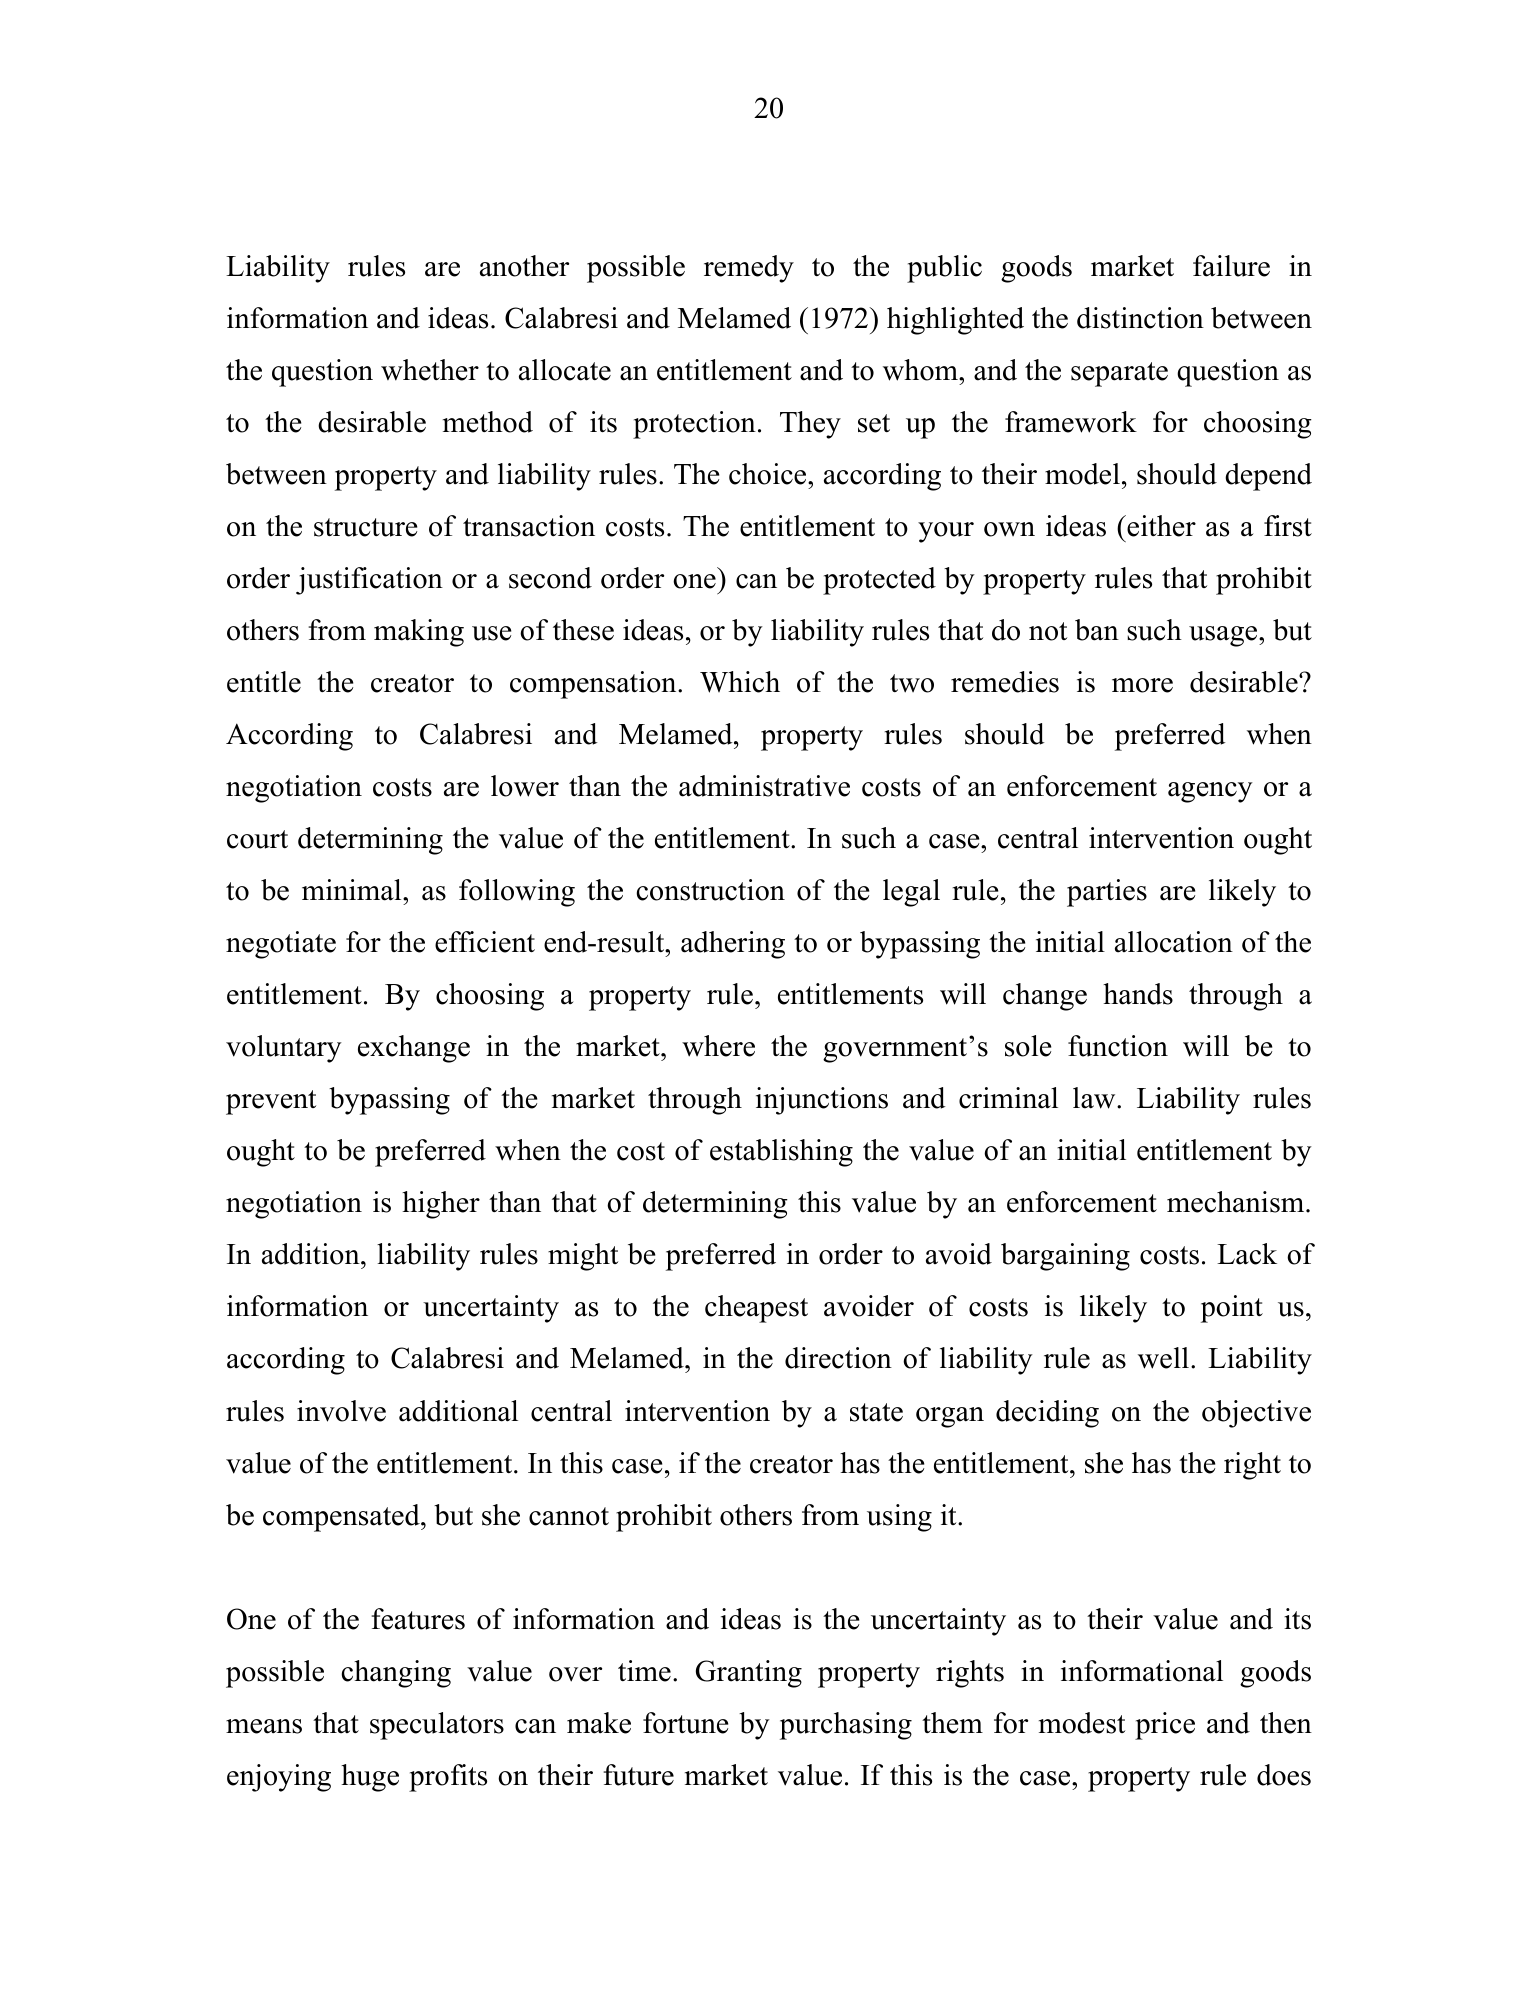  What do you see at coordinates (1165, 1726) in the document?
I see `price` at bounding box center [1165, 1726].
